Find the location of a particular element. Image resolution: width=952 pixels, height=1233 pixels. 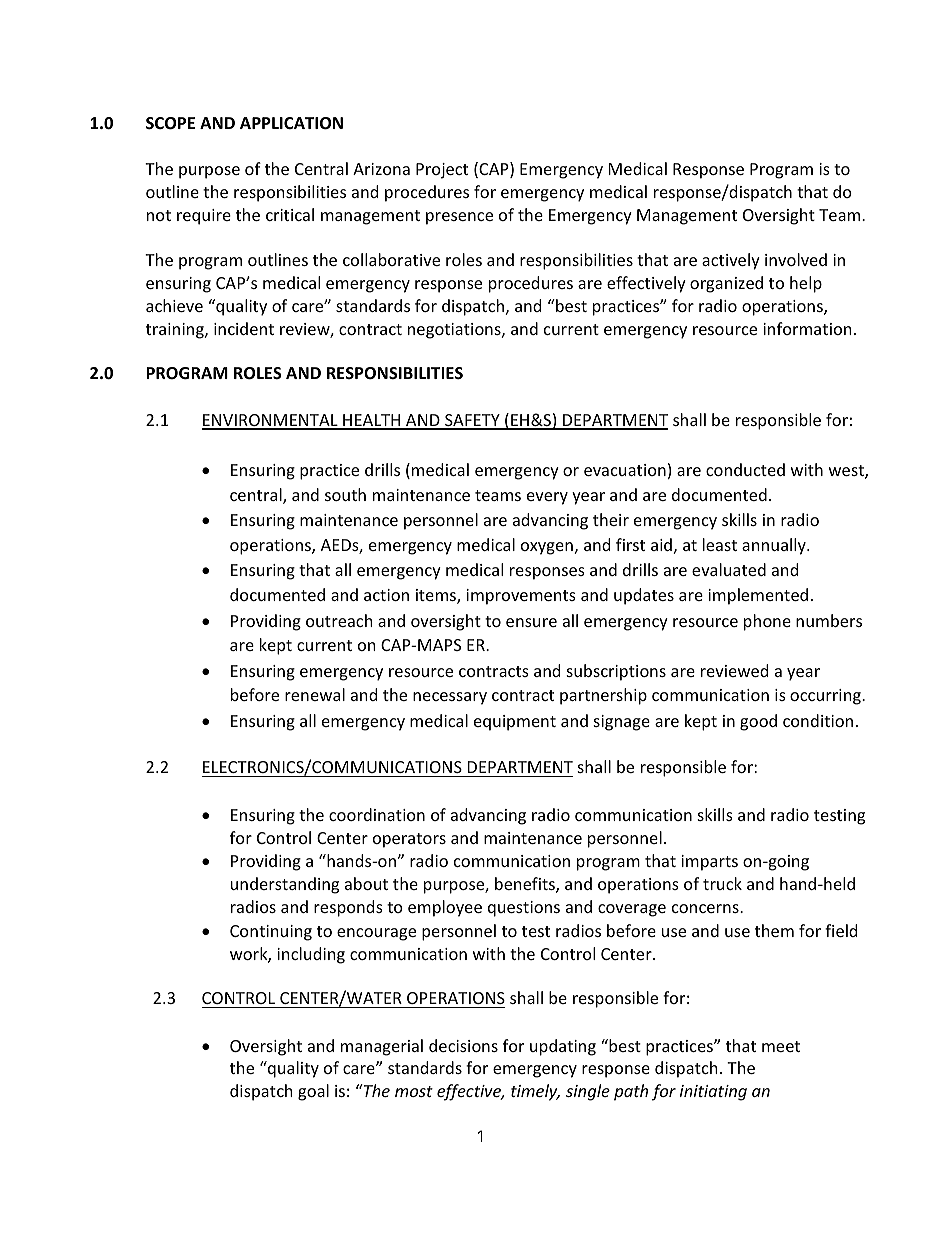

Project is located at coordinates (442, 171).
